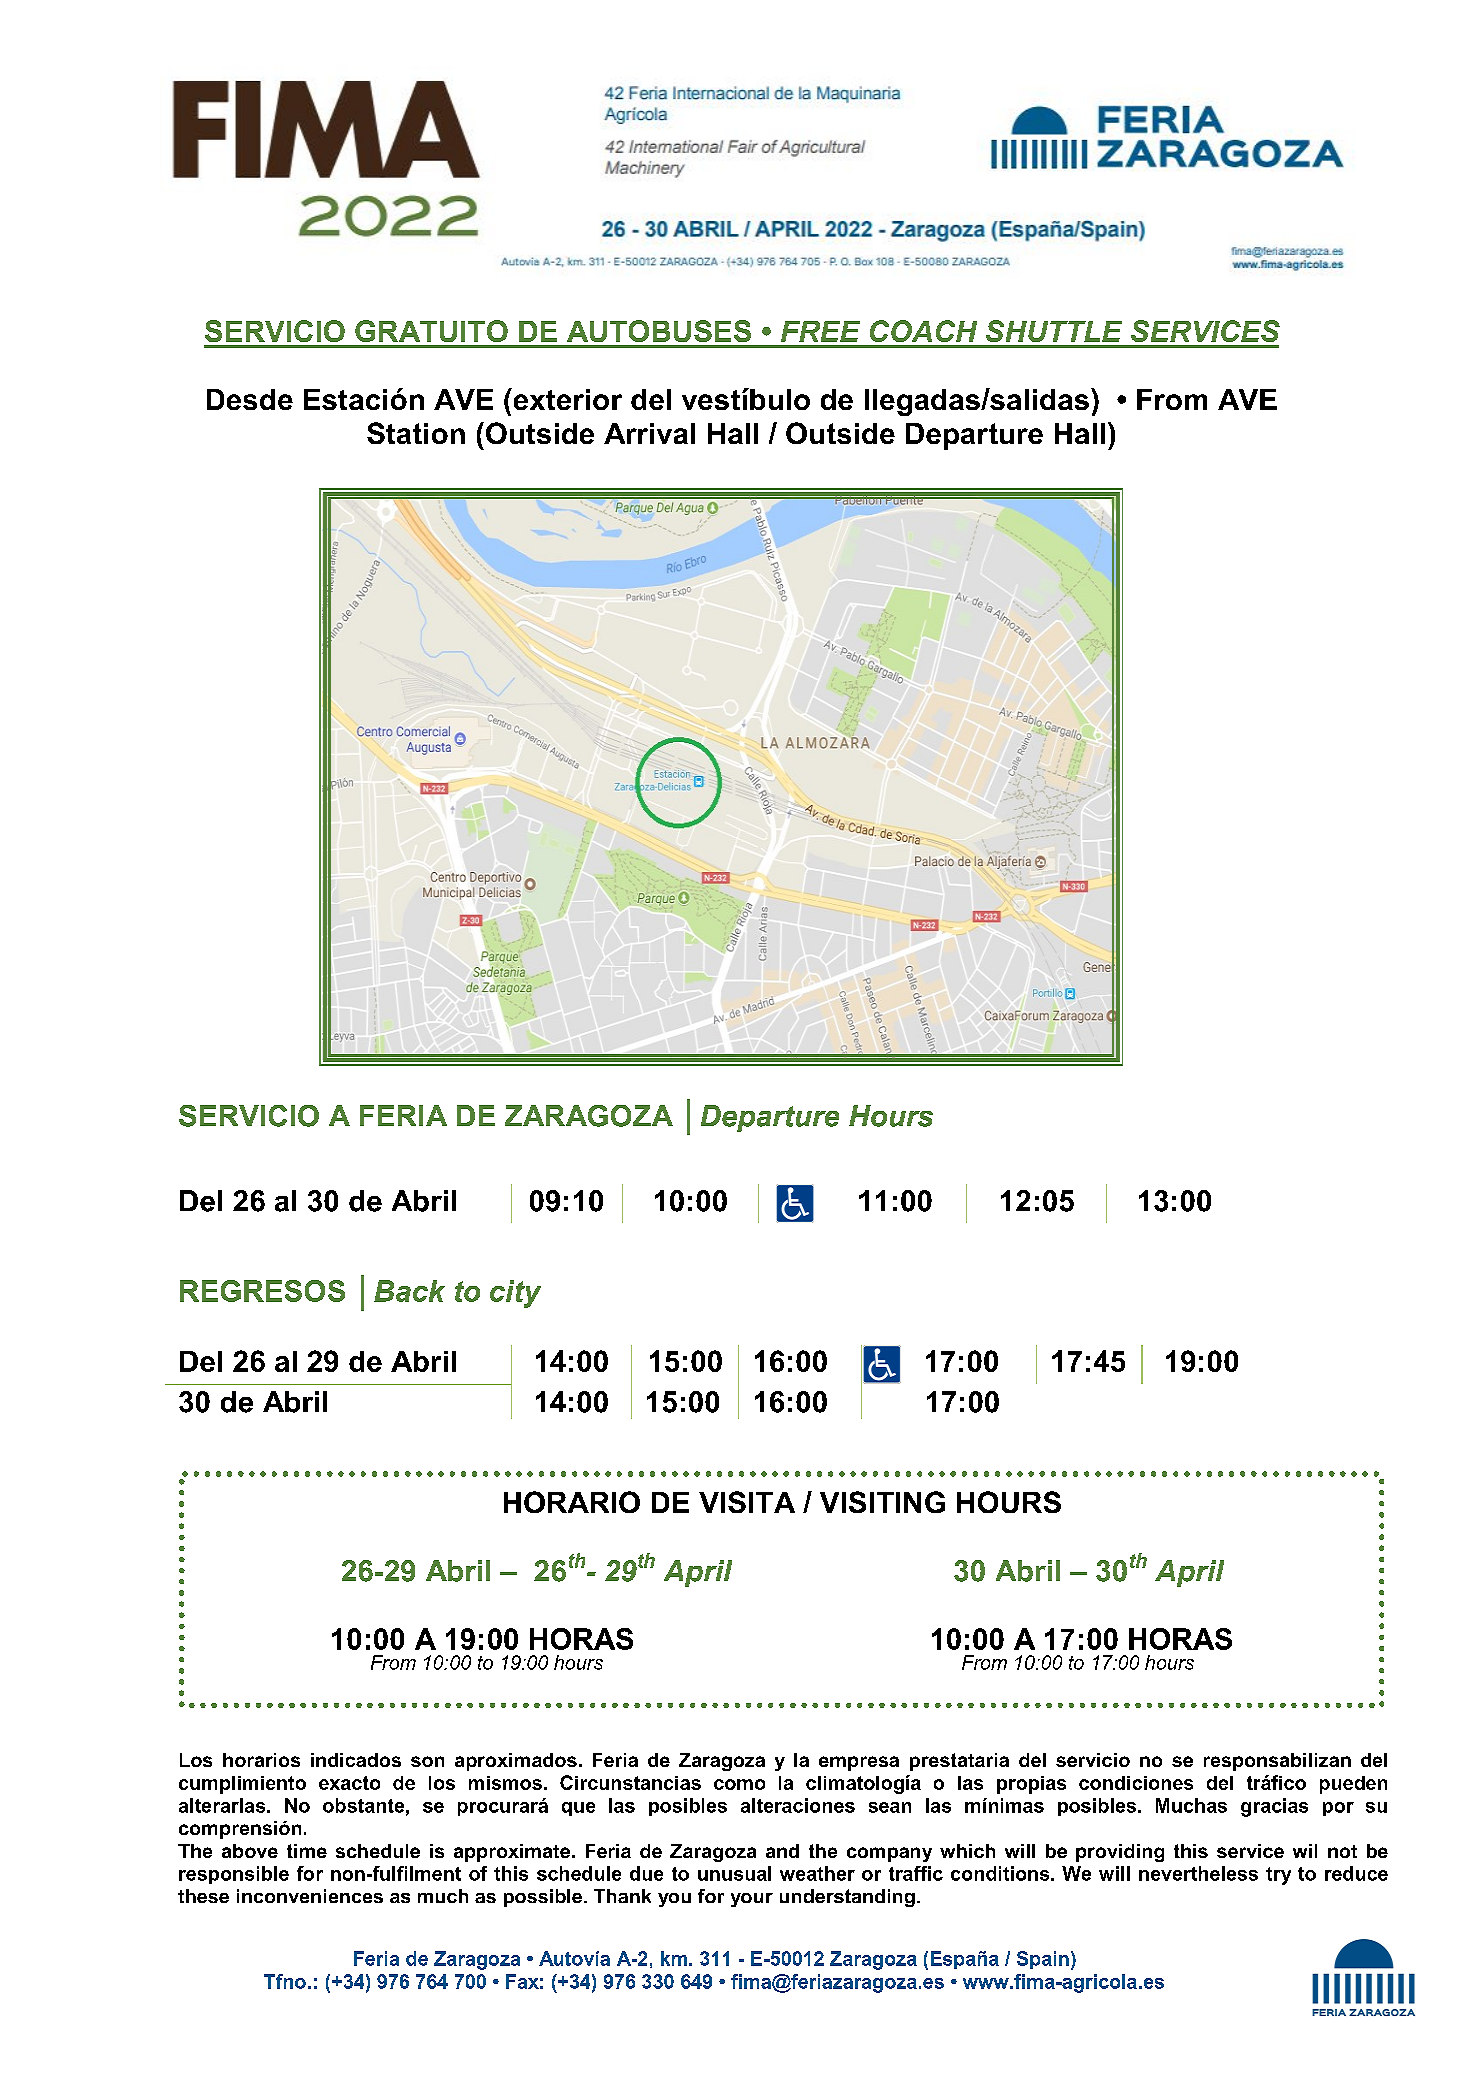 This screenshot has height=2081, width=1472. What do you see at coordinates (515, 1294) in the screenshot?
I see `city` at bounding box center [515, 1294].
